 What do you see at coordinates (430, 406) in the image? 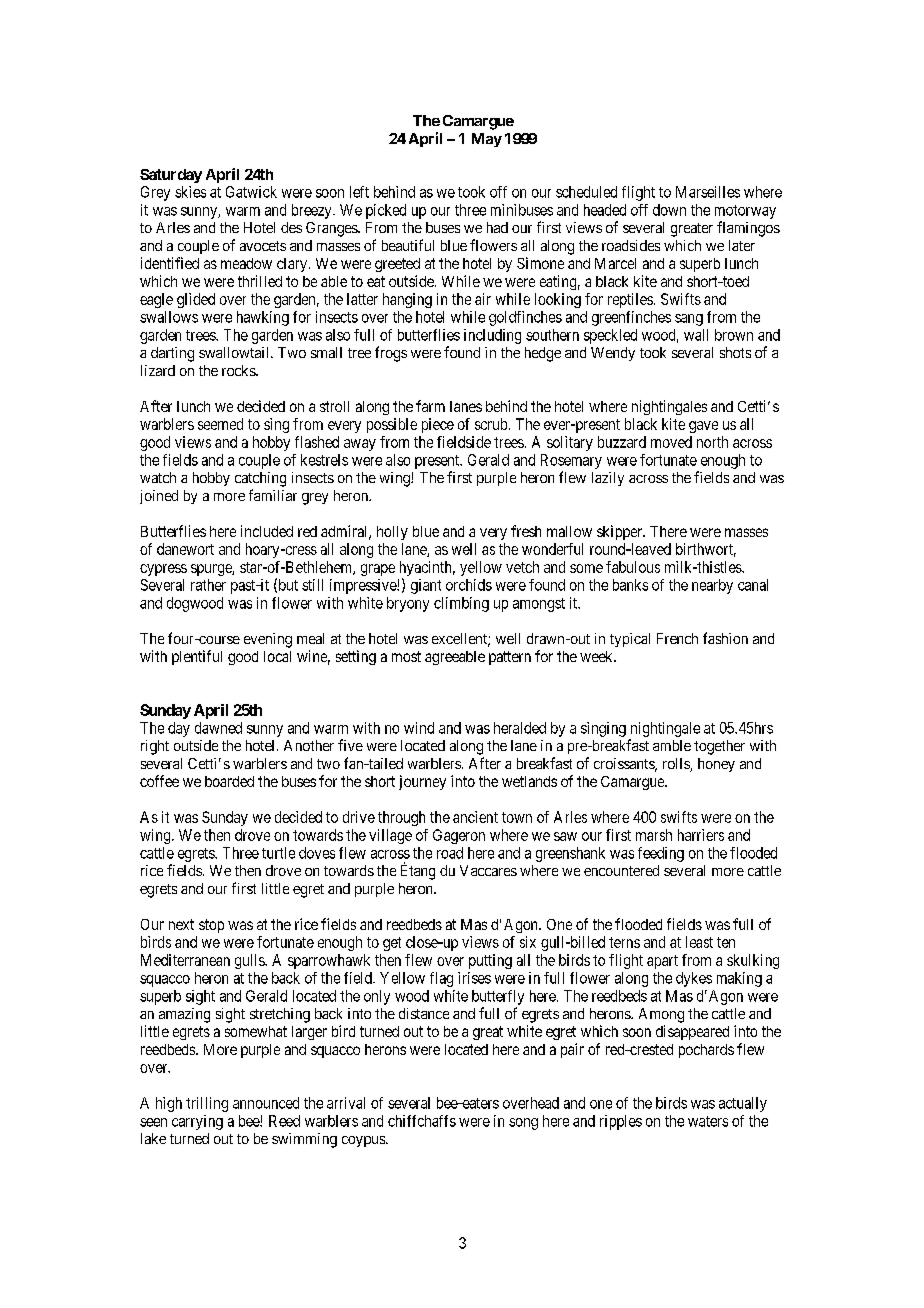
I see `farm` at bounding box center [430, 406].
